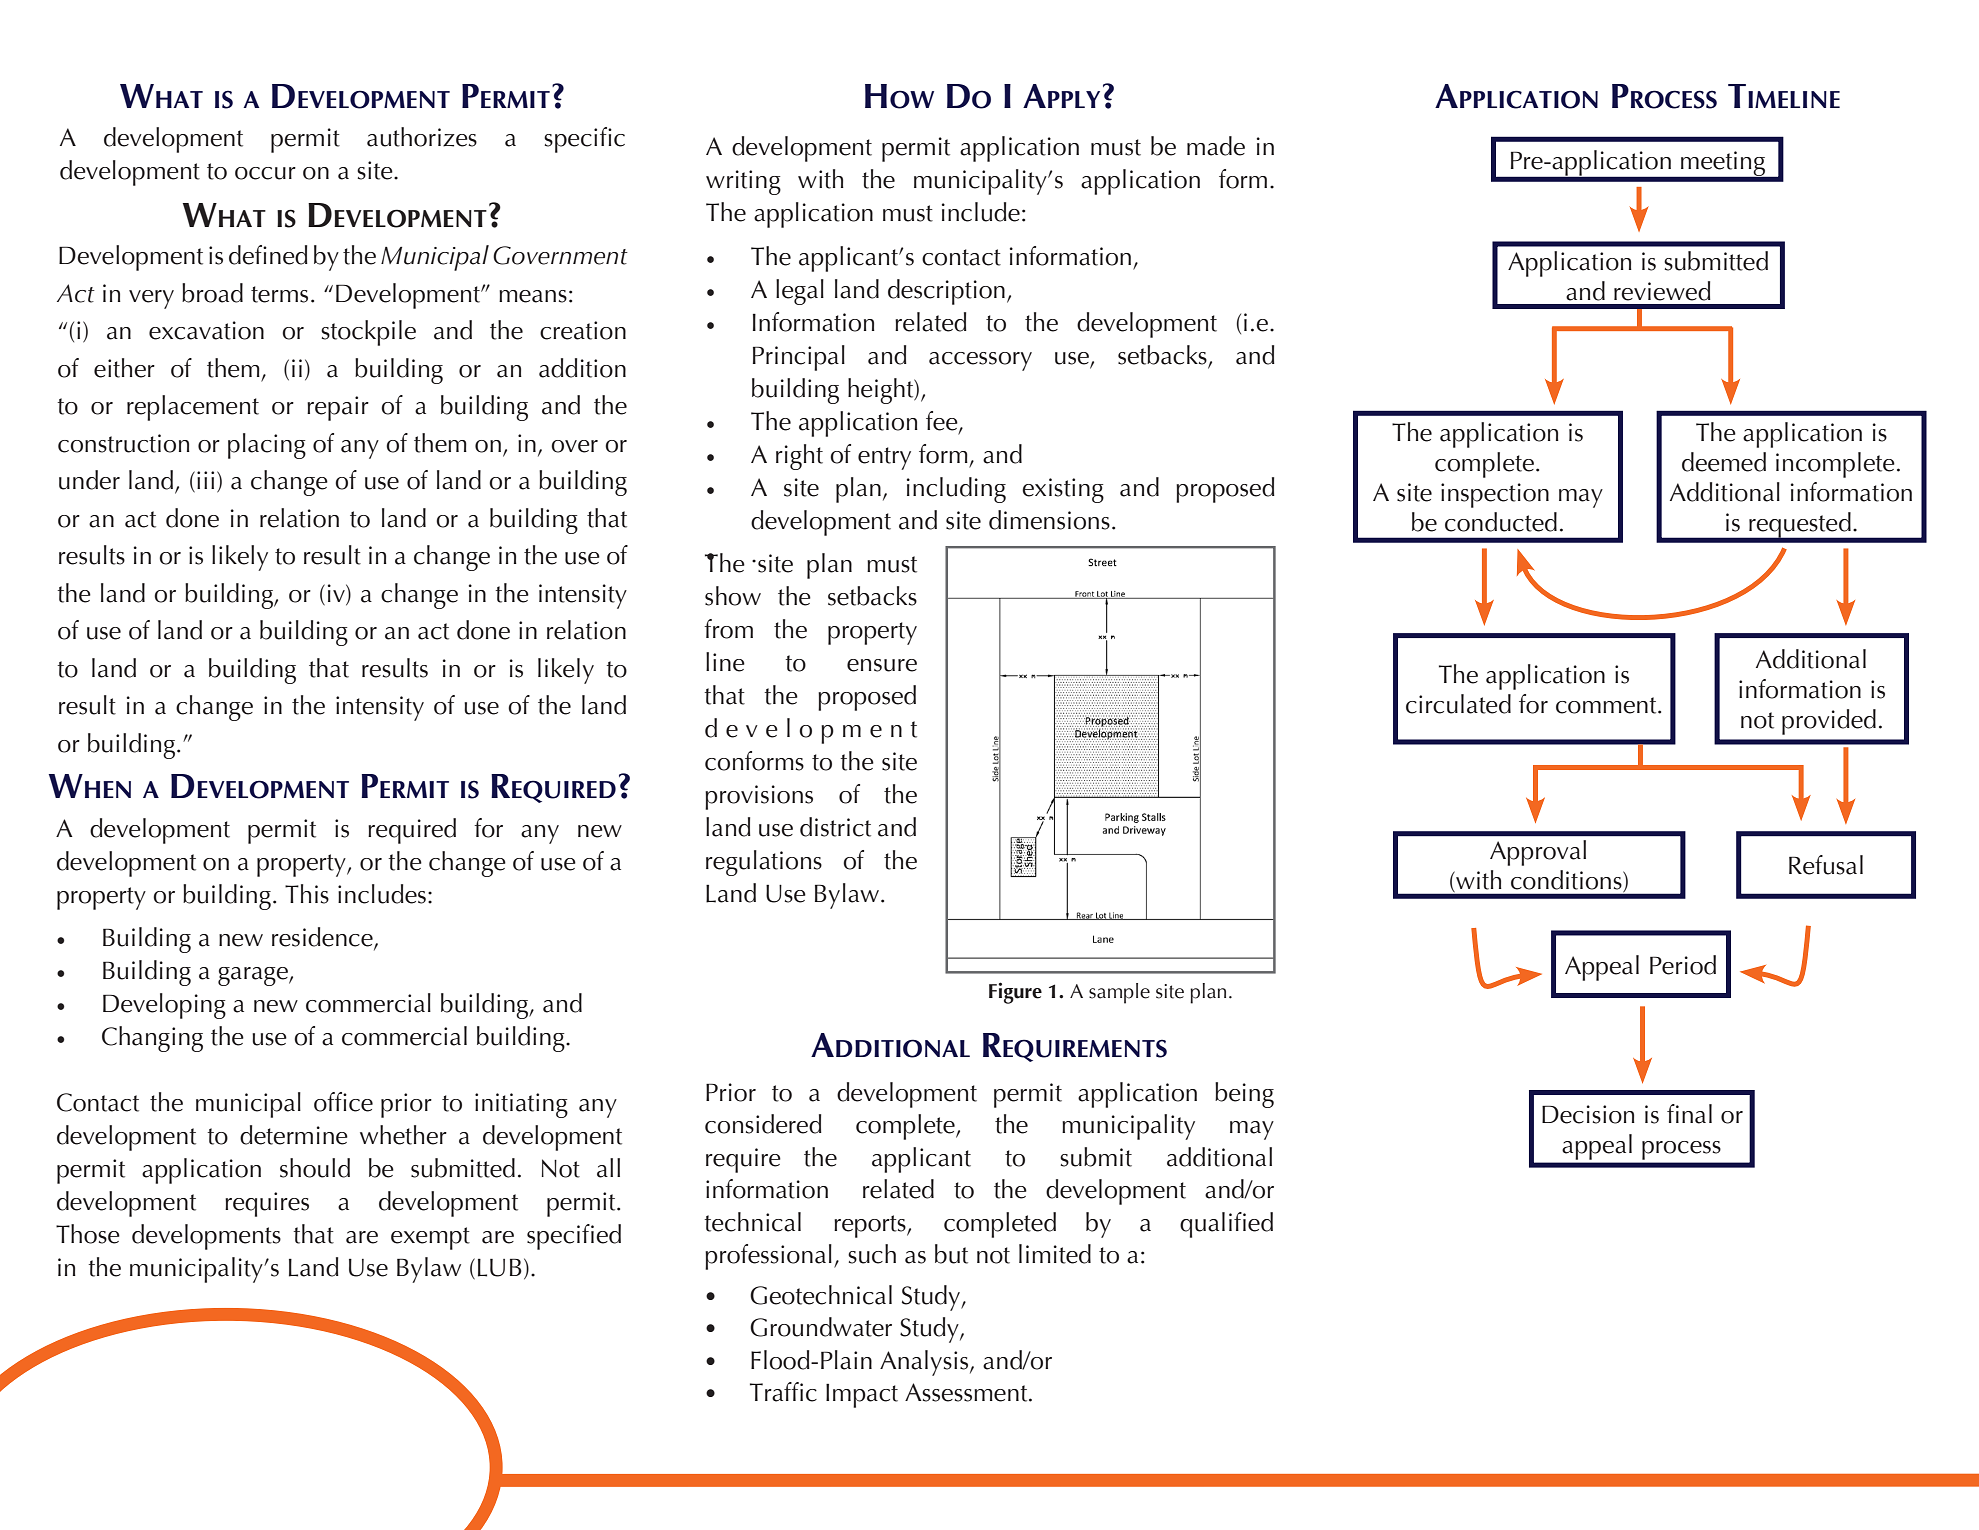 The height and width of the page is (1530, 1979). Describe the element at coordinates (1588, 1114) in the page. I see `Decision` at that location.
